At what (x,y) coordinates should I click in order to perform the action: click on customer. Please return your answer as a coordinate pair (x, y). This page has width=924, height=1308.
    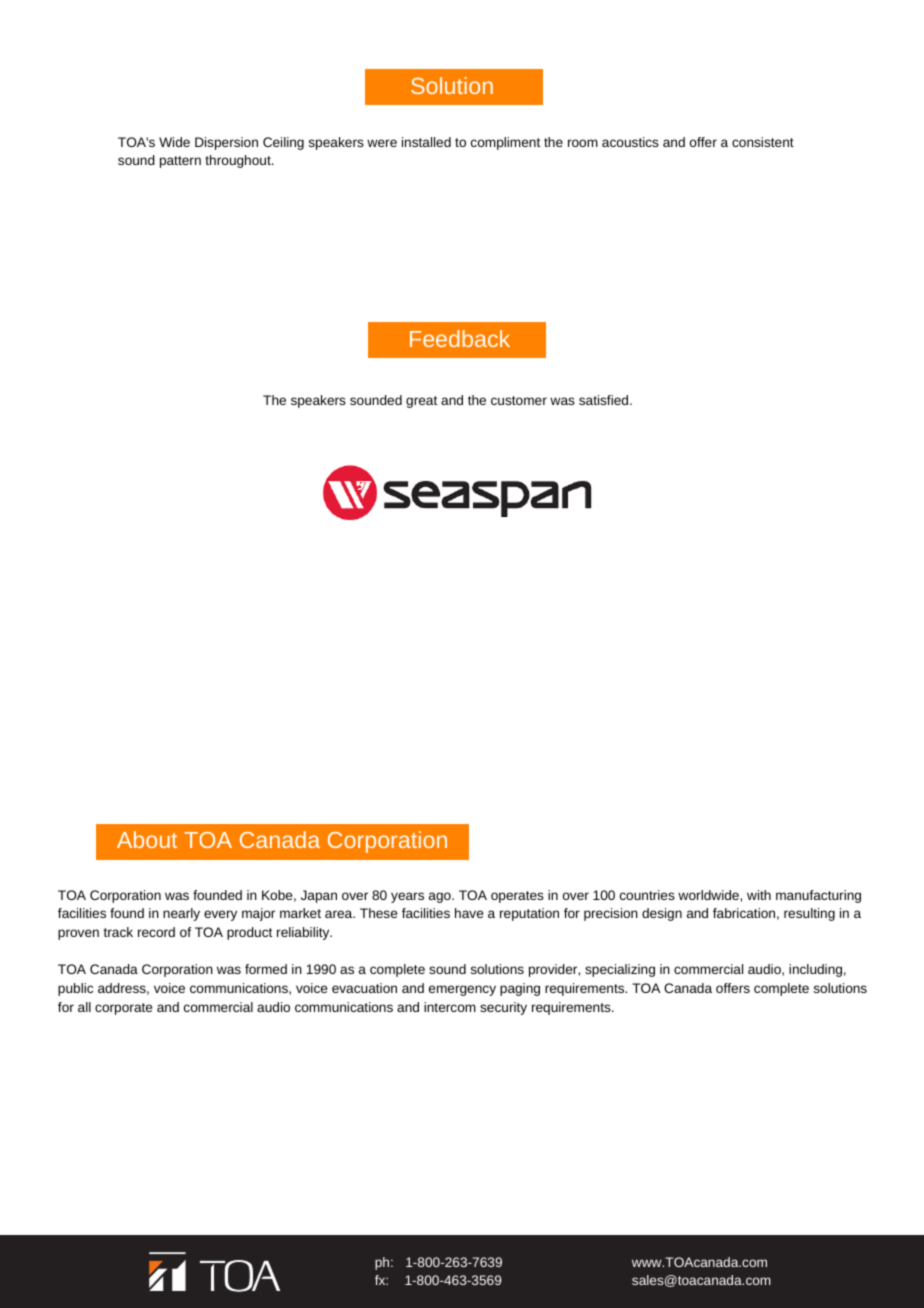
    Looking at the image, I should click on (519, 400).
